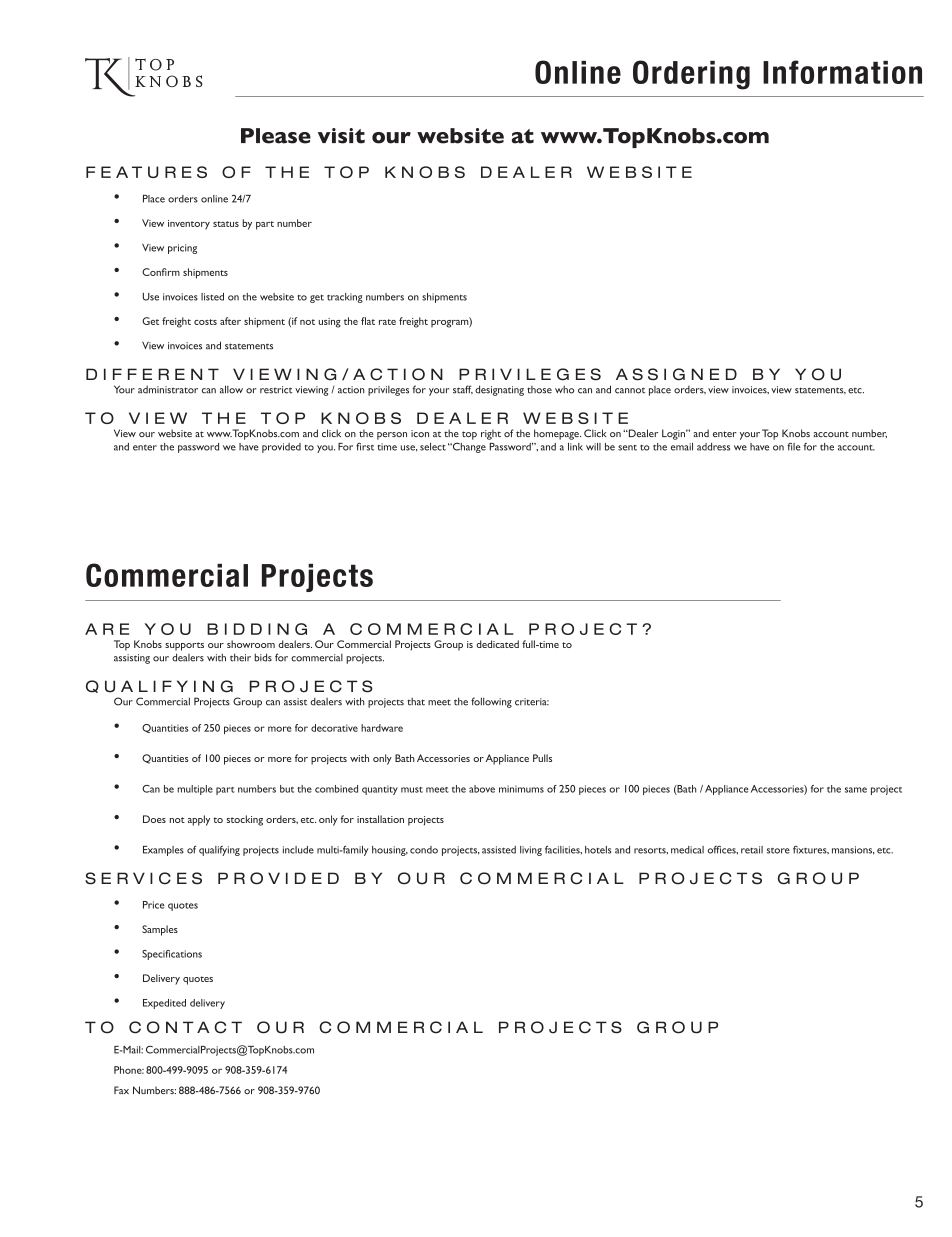 This screenshot has height=1237, width=952. I want to click on living, so click(531, 851).
